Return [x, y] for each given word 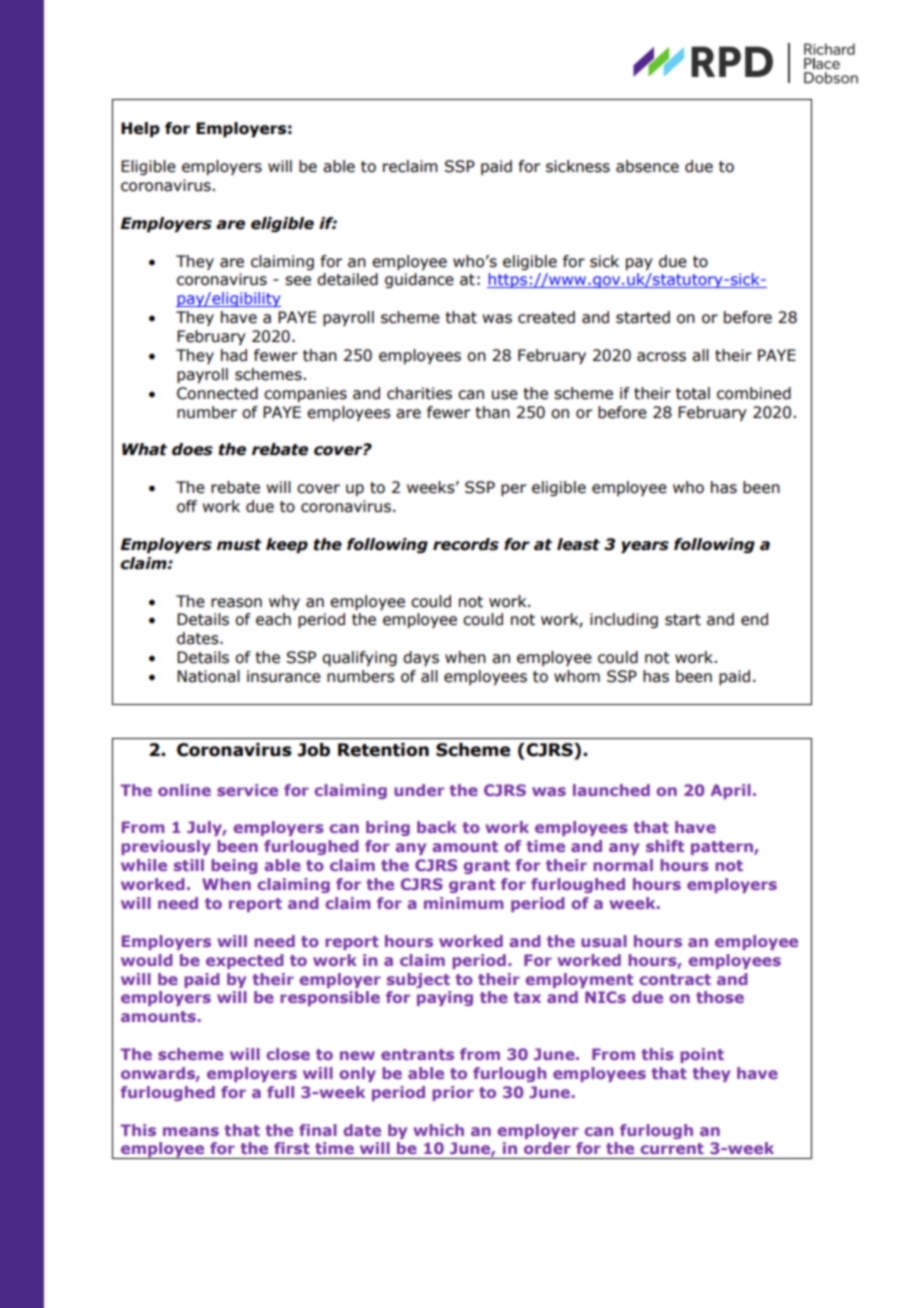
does [192, 449]
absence [647, 166]
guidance [419, 280]
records [466, 544]
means [191, 1131]
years [645, 547]
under [419, 790]
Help [140, 129]
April [731, 791]
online [184, 790]
